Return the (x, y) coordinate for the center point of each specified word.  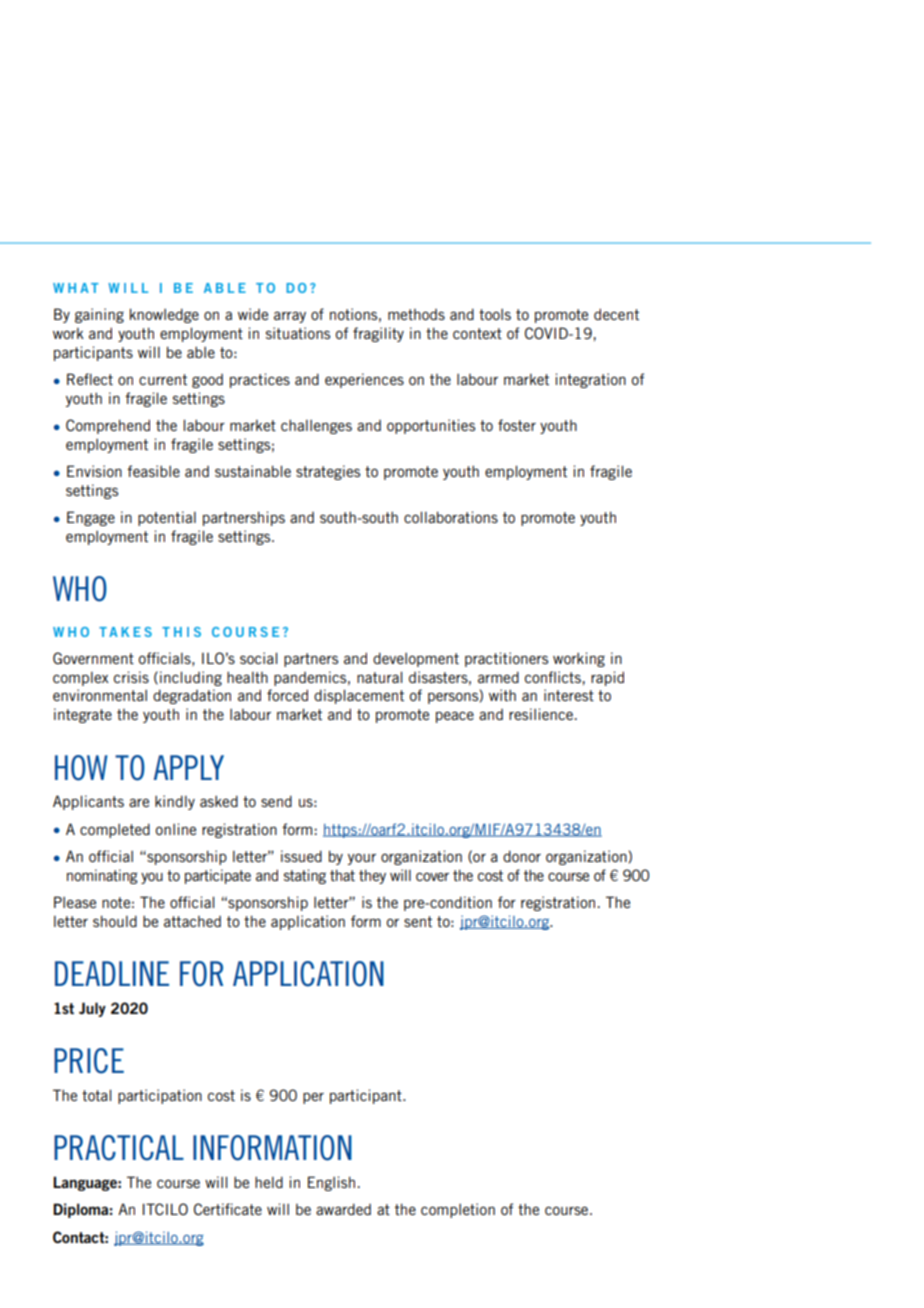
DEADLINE (112, 973)
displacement (359, 696)
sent (418, 921)
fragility (378, 334)
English (331, 1183)
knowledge (164, 315)
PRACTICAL (119, 1148)
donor (522, 856)
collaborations (451, 517)
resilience (542, 714)
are (139, 802)
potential (167, 518)
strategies (328, 472)
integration (591, 380)
